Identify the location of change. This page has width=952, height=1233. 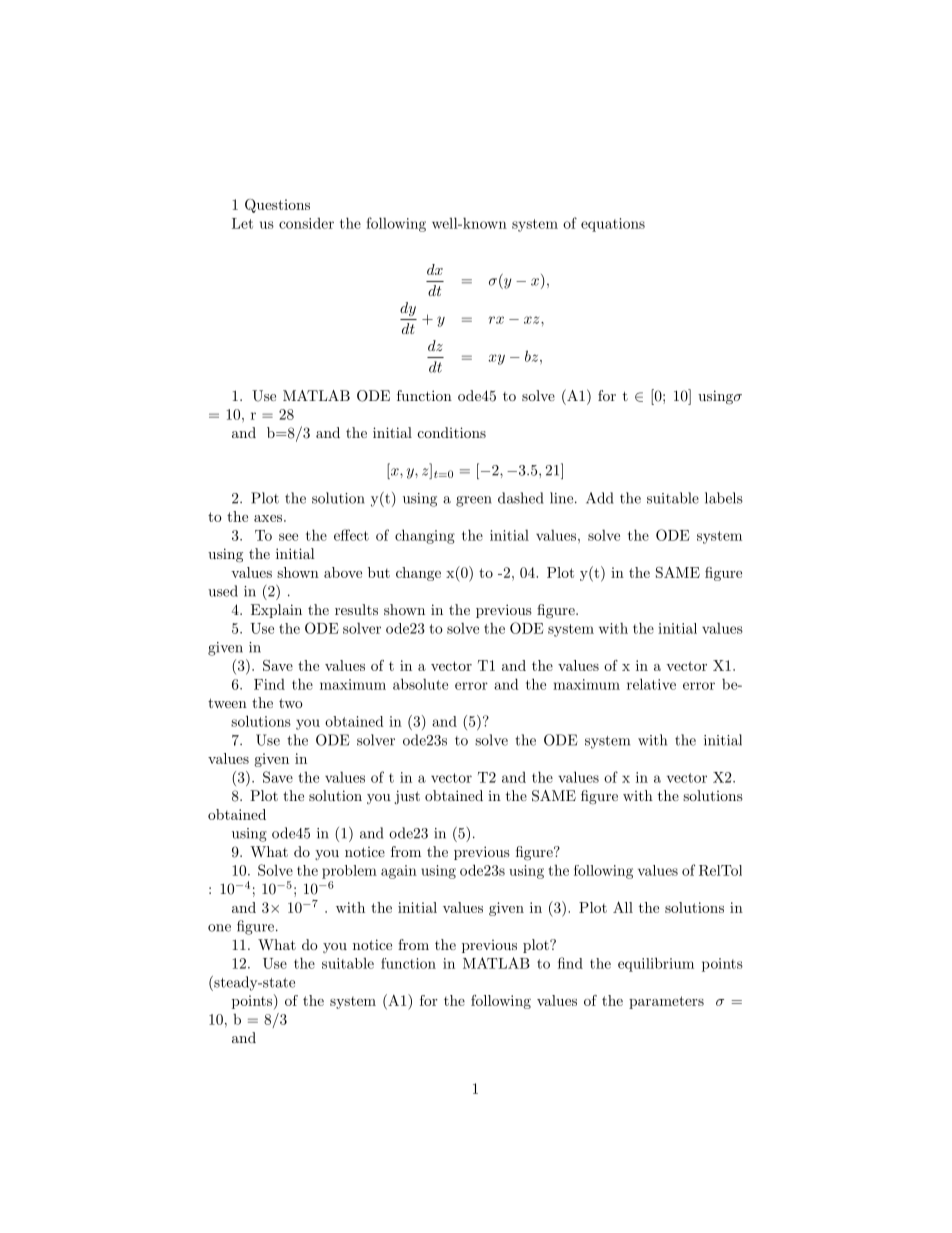
(418, 574).
